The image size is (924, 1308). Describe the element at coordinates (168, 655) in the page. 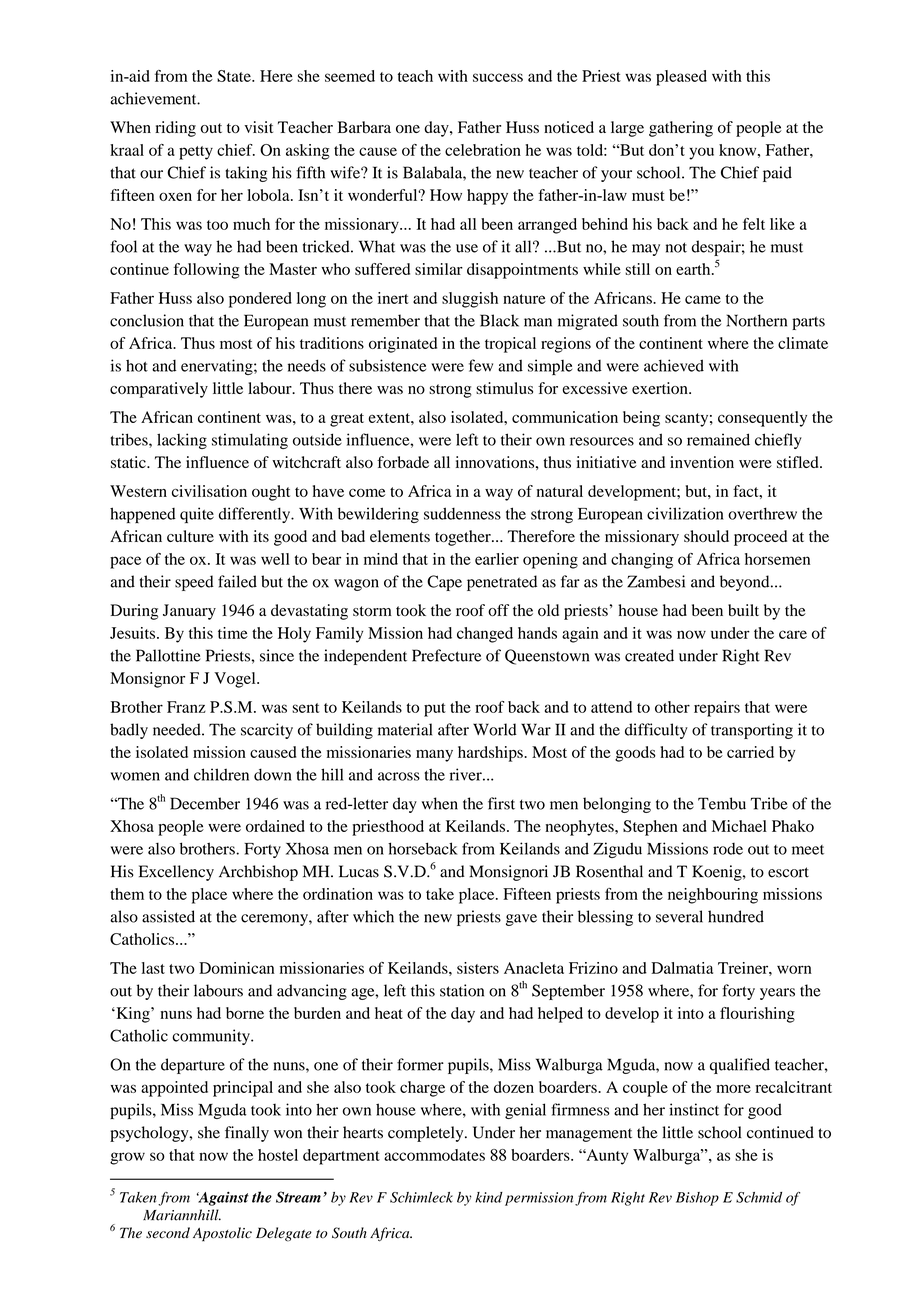

I see `Pallottine` at that location.
